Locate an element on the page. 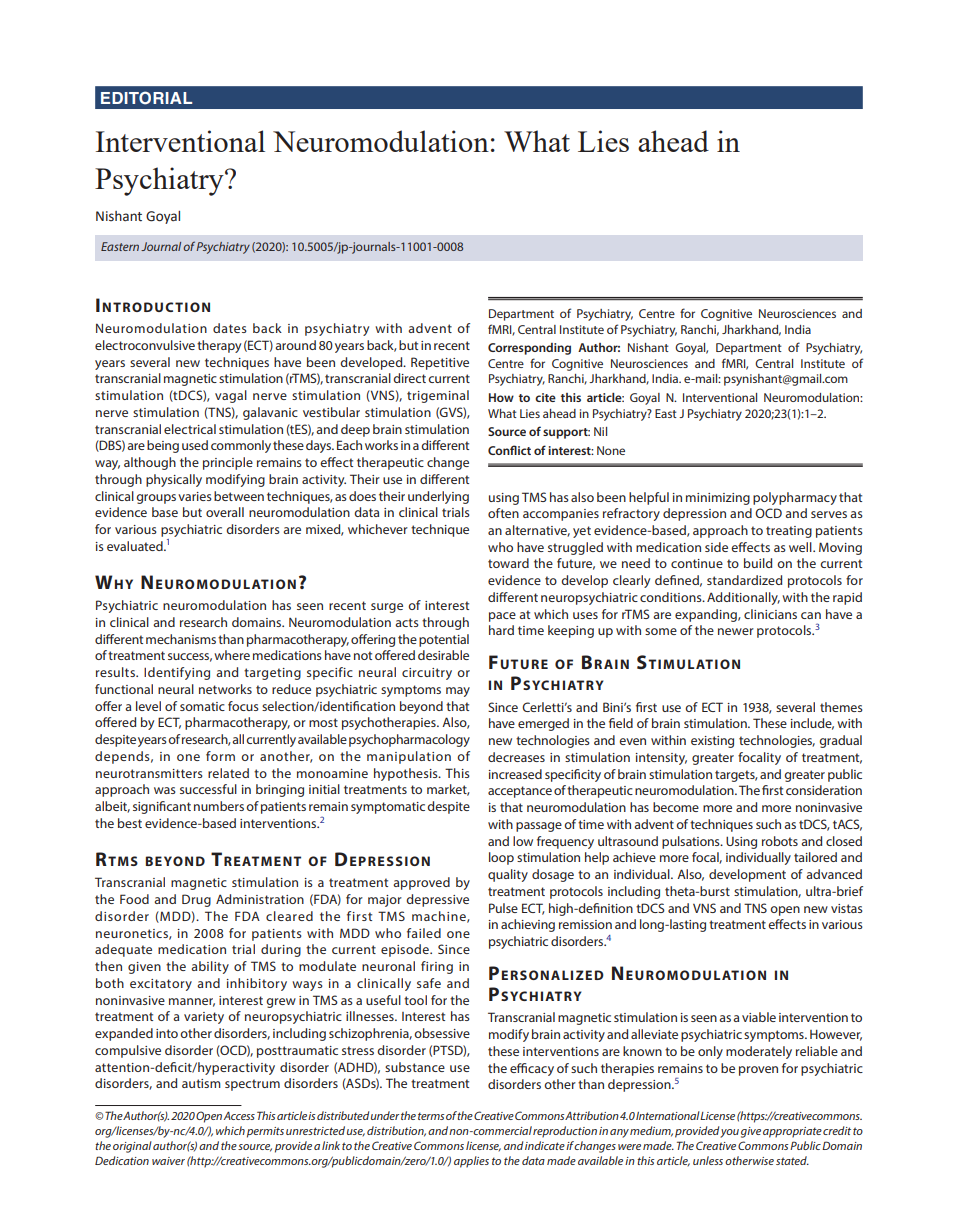  Access is located at coordinates (239, 1116).
